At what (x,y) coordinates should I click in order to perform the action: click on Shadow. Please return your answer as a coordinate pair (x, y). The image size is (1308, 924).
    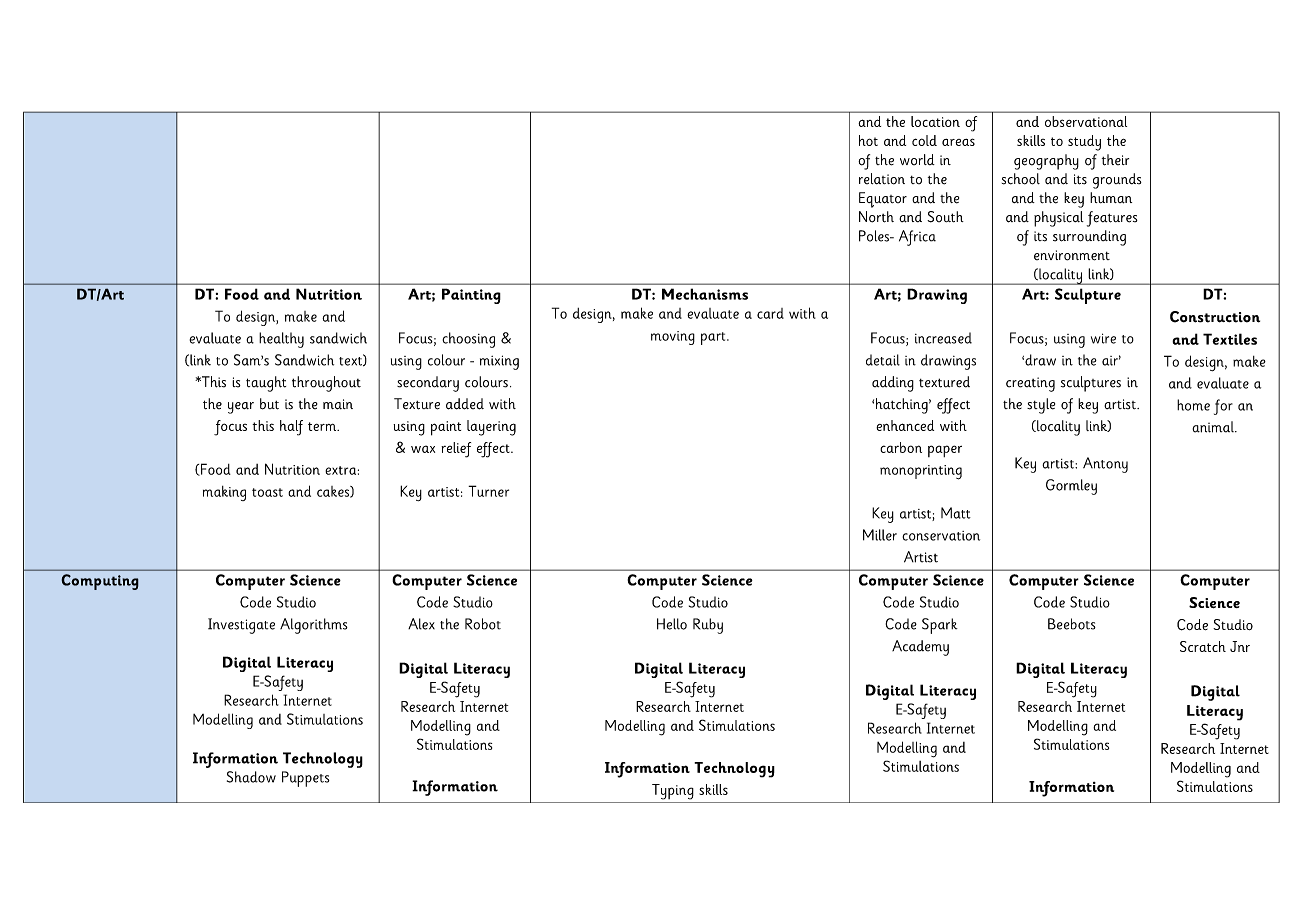
    Looking at the image, I should click on (251, 777).
